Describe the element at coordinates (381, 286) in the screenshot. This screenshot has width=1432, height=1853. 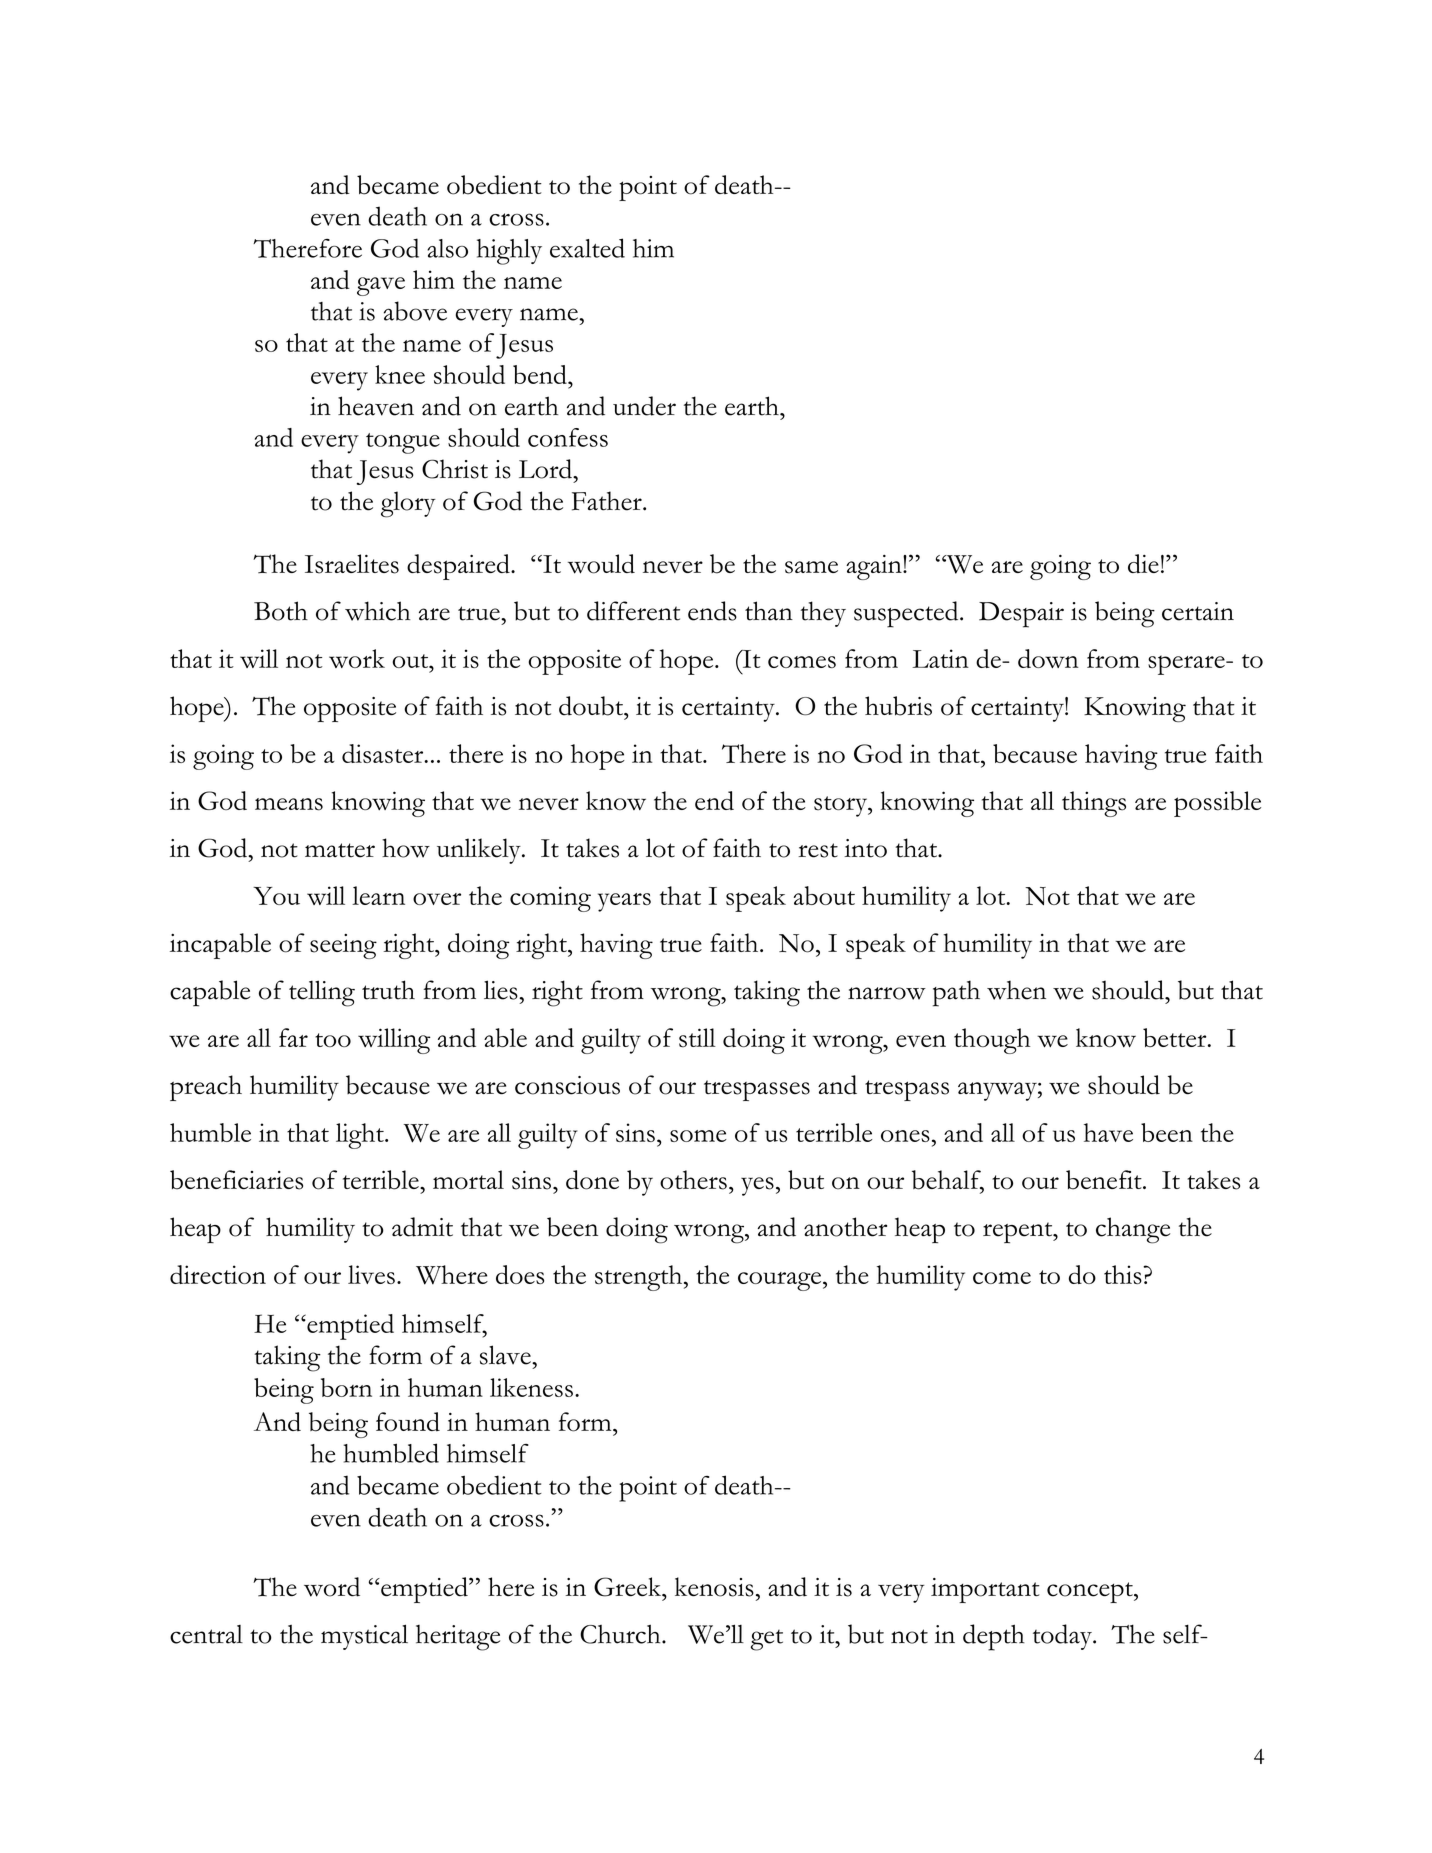
I see `gave` at that location.
